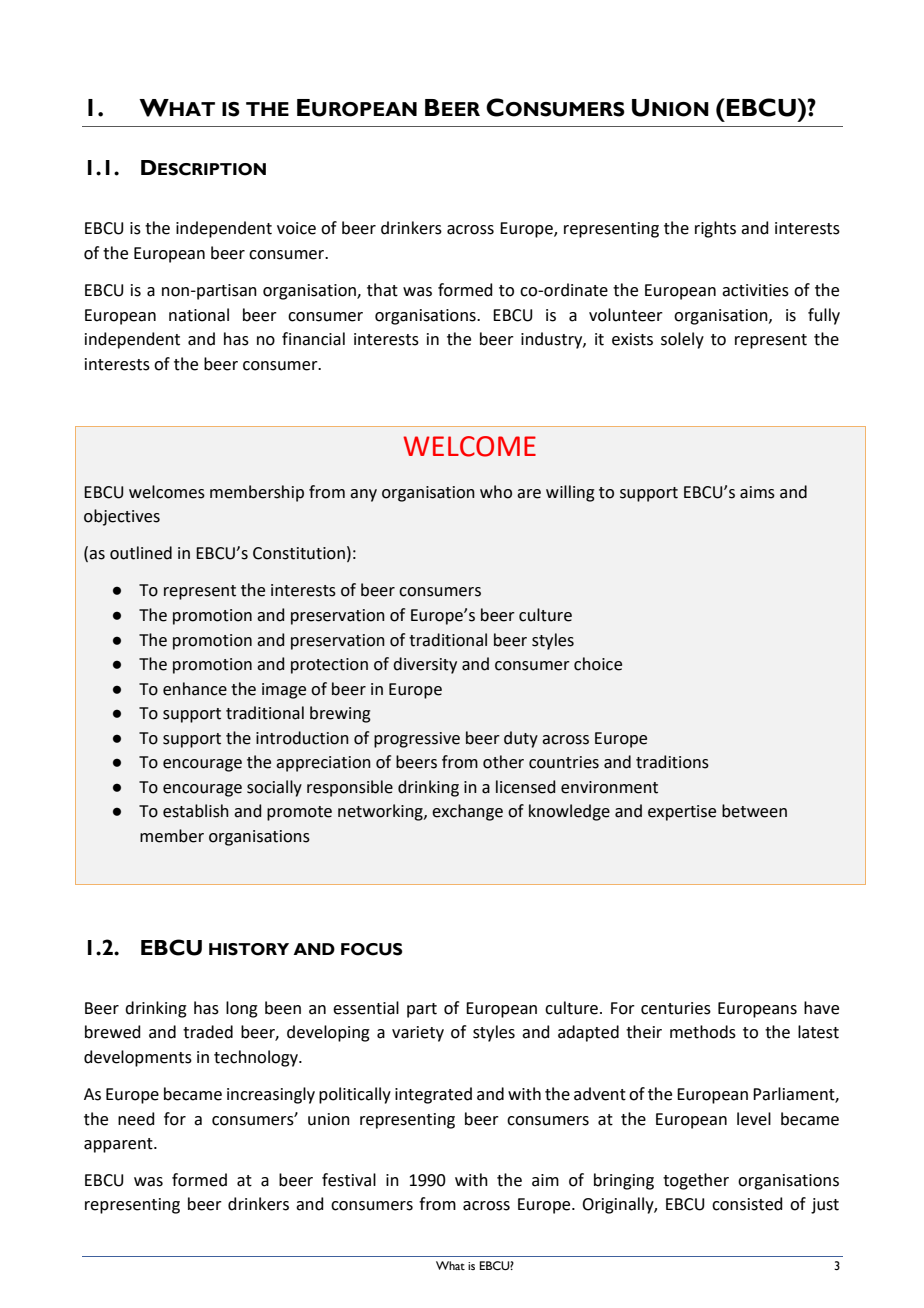 Image resolution: width=924 pixels, height=1308 pixels. I want to click on national, so click(199, 315).
